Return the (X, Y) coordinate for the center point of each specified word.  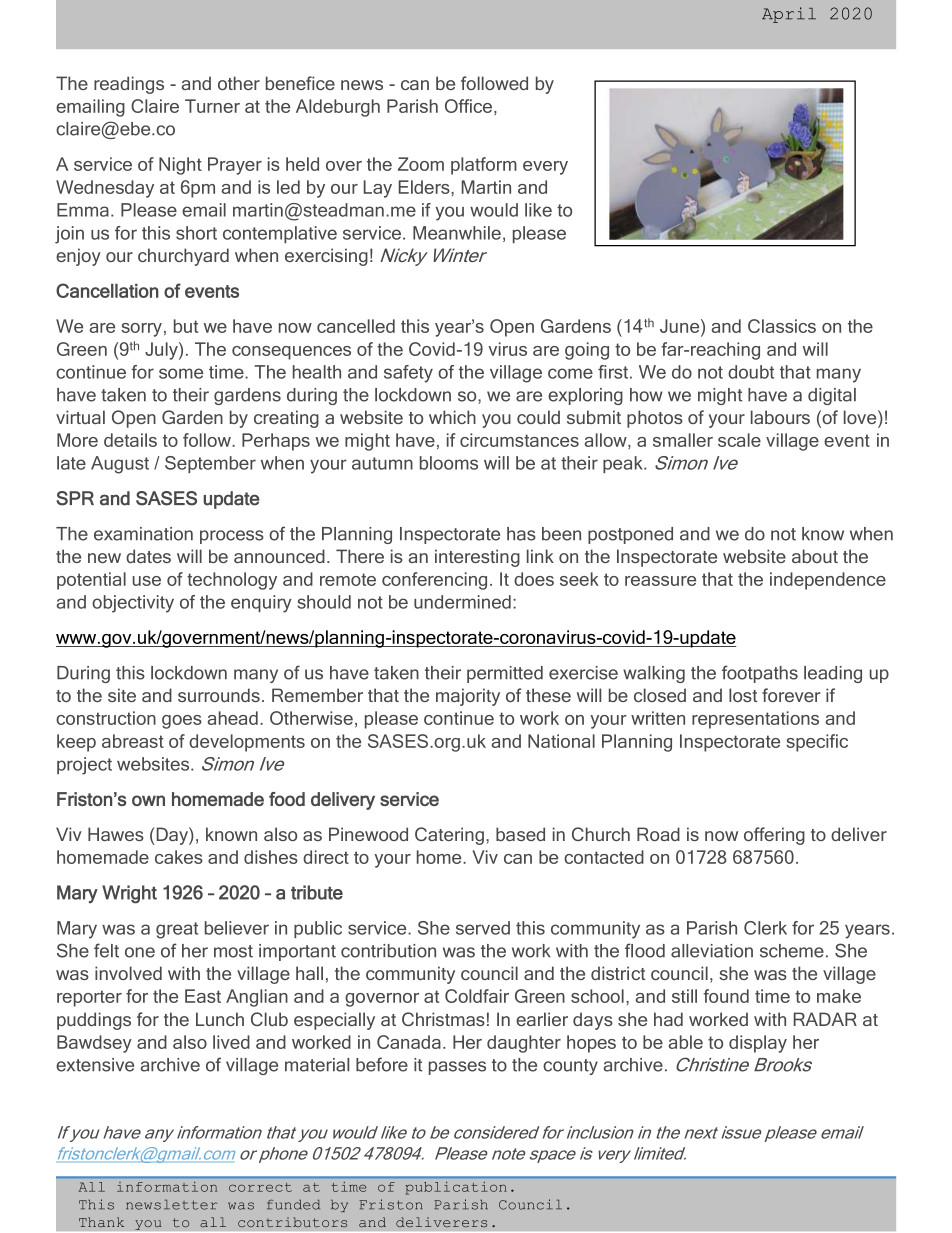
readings (129, 85)
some (181, 373)
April (789, 15)
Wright (129, 894)
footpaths (760, 674)
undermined (462, 602)
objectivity (133, 604)
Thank (101, 1222)
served (483, 928)
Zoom (421, 164)
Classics (782, 326)
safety (408, 374)
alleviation (712, 951)
